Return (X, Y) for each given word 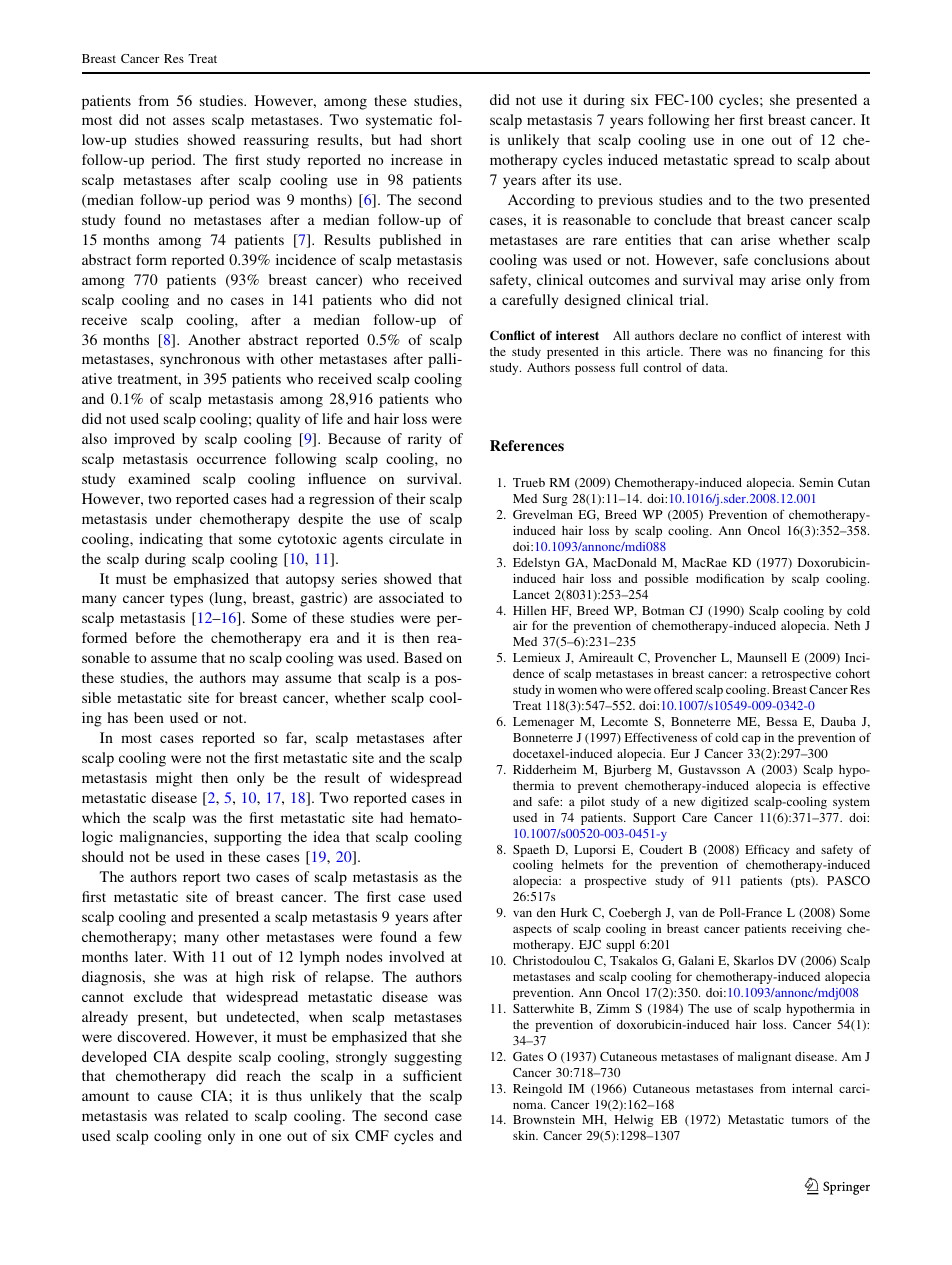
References (527, 445)
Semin (816, 482)
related (207, 1115)
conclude (683, 219)
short (446, 139)
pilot (592, 803)
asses (189, 121)
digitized (724, 803)
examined (159, 478)
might (174, 779)
